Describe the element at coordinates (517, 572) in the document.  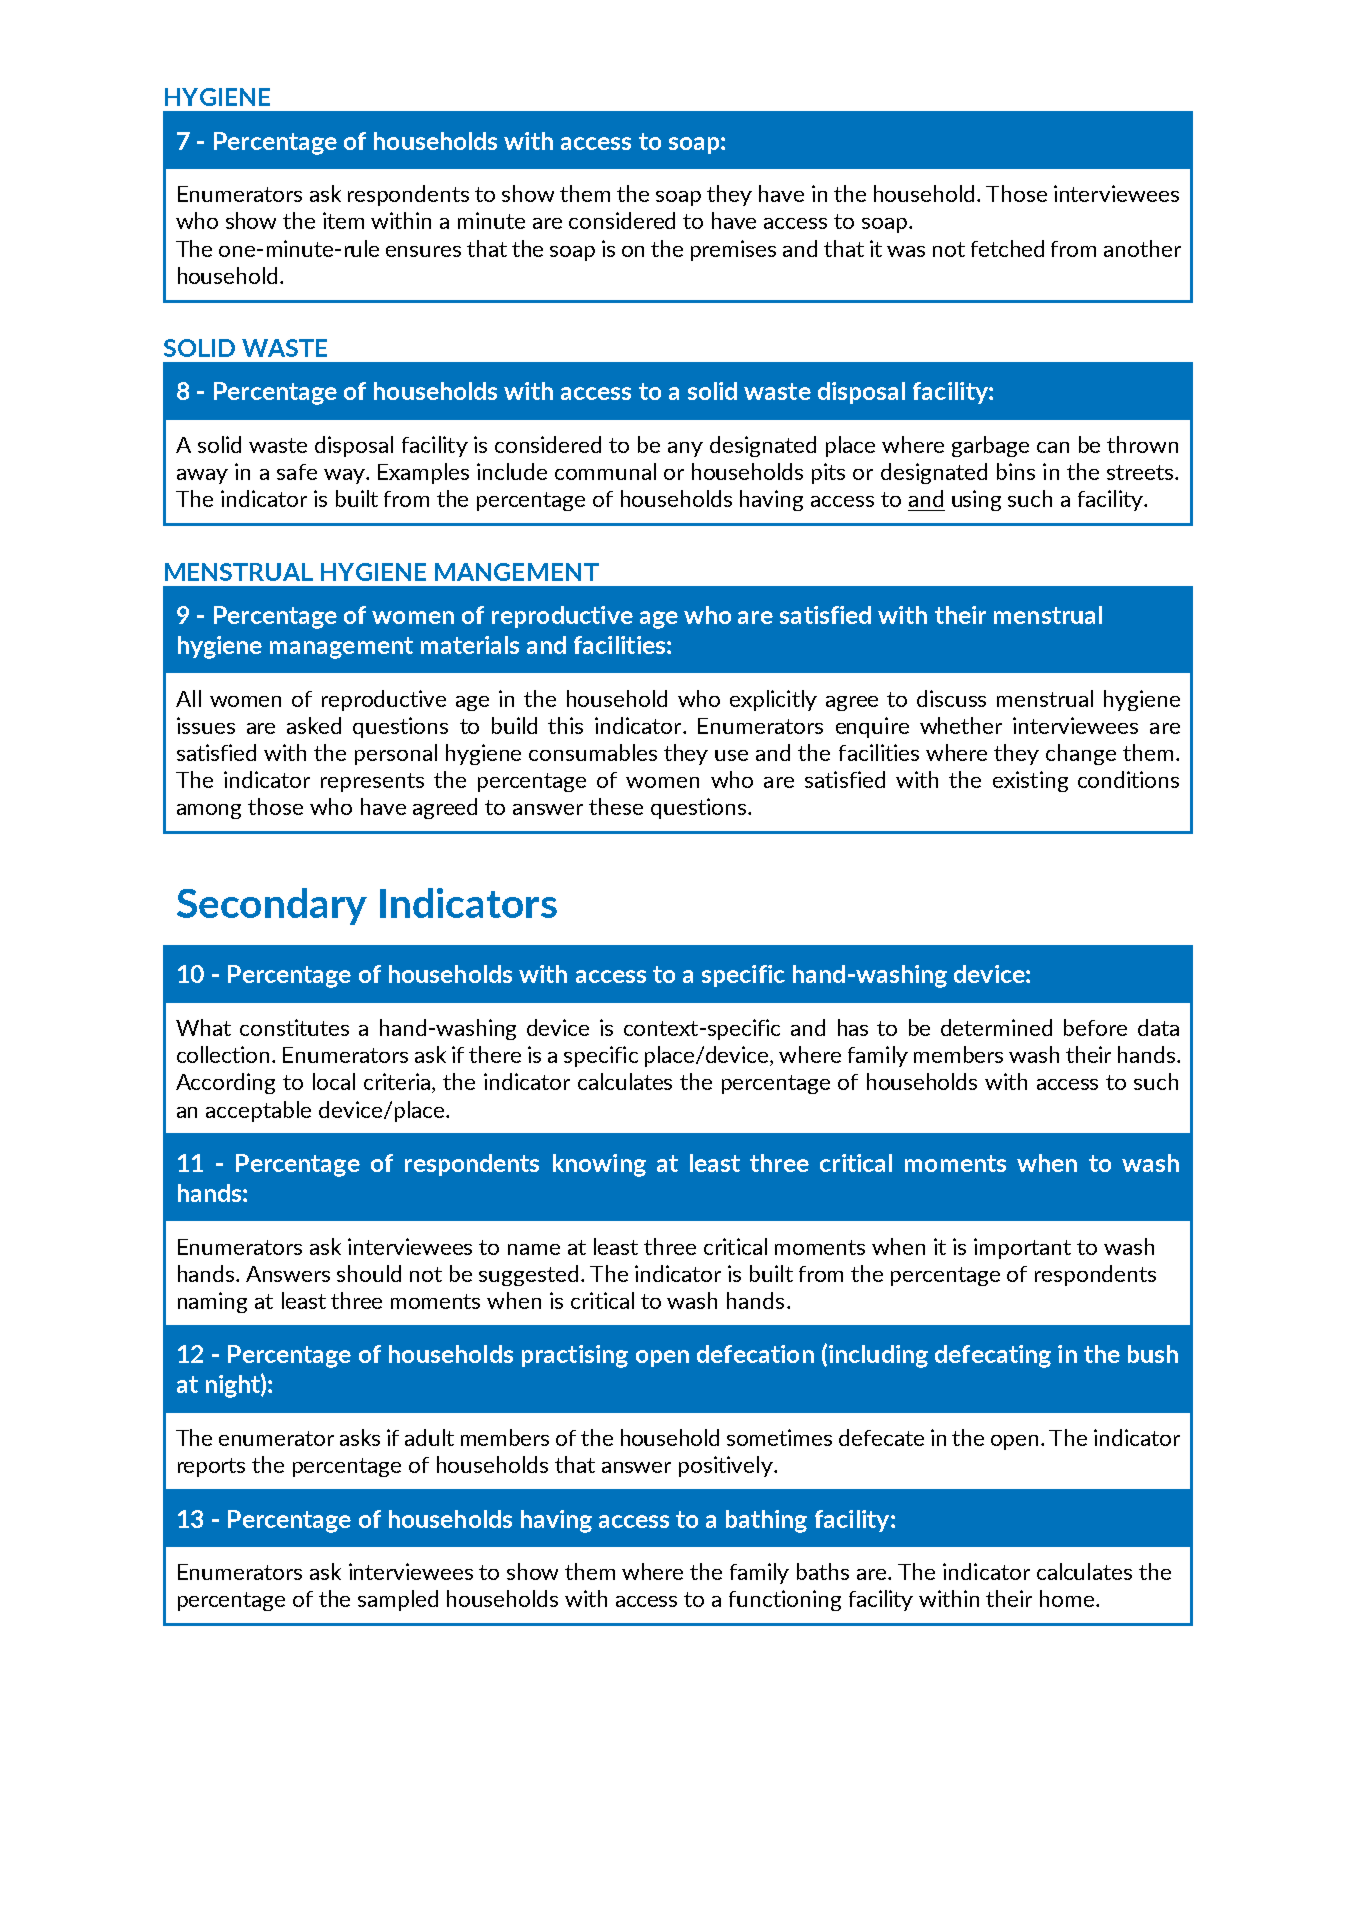
I see `MANGEMENT` at that location.
